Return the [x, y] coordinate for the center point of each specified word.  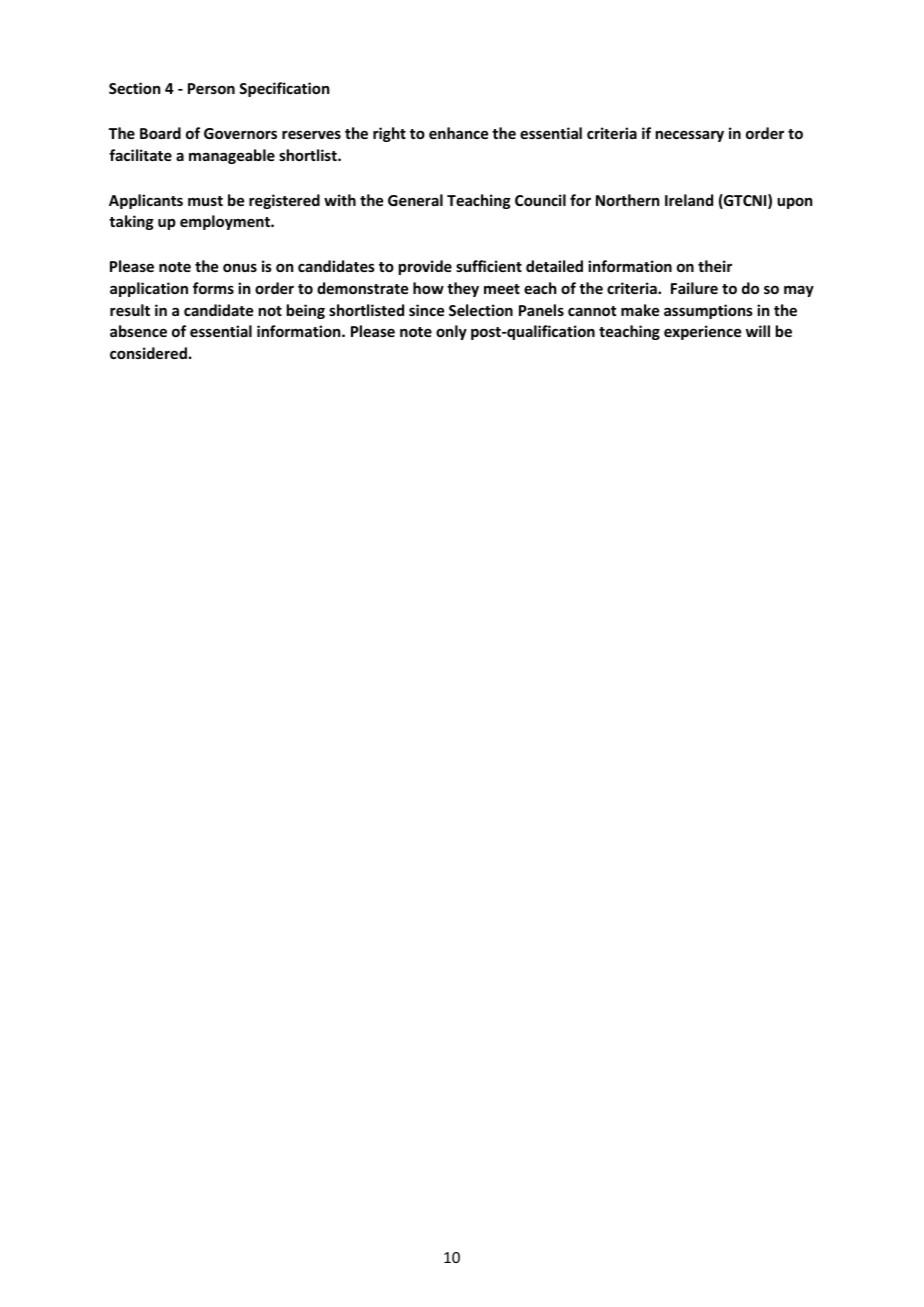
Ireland [689, 200]
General [415, 200]
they [463, 289]
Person [211, 88]
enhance [458, 133]
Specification [284, 89]
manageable [232, 156]
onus [240, 267]
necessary [690, 136]
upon [794, 203]
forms [213, 288]
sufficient [489, 266]
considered [148, 353]
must [205, 201]
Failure [694, 288]
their [715, 266]
